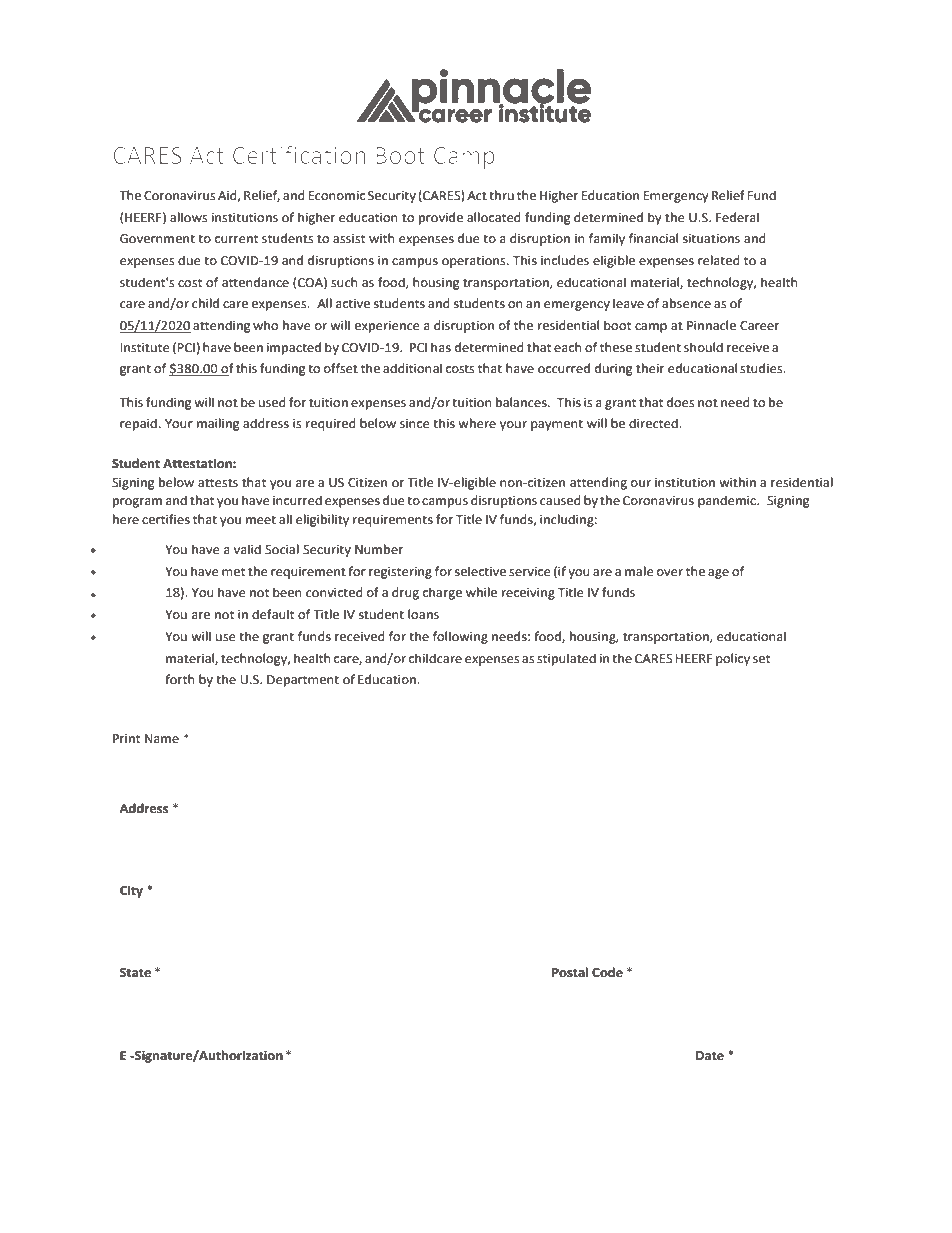  What do you see at coordinates (441, 218) in the document?
I see `provide` at bounding box center [441, 218].
